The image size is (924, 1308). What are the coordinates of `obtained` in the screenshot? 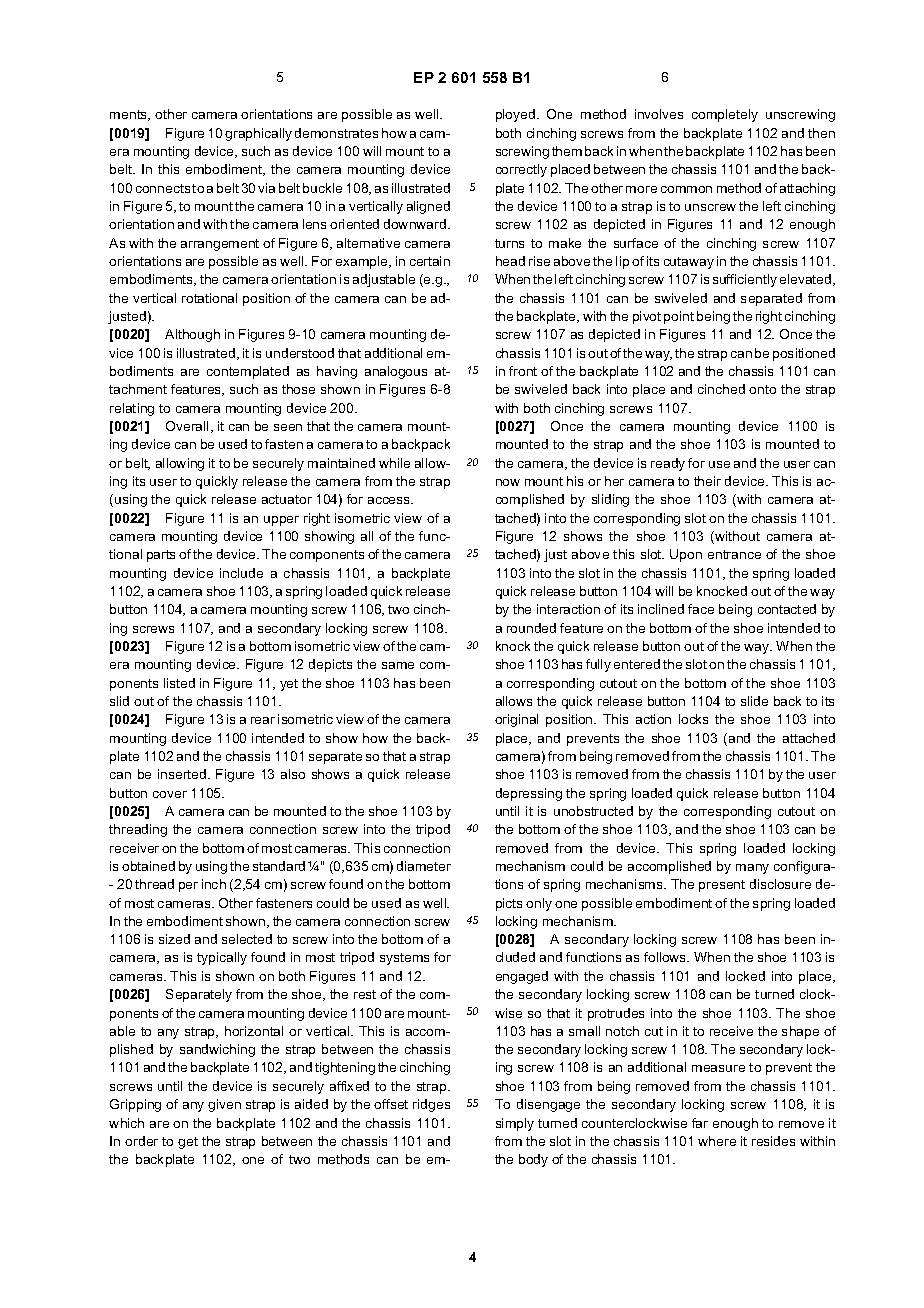 It's located at (148, 866).
